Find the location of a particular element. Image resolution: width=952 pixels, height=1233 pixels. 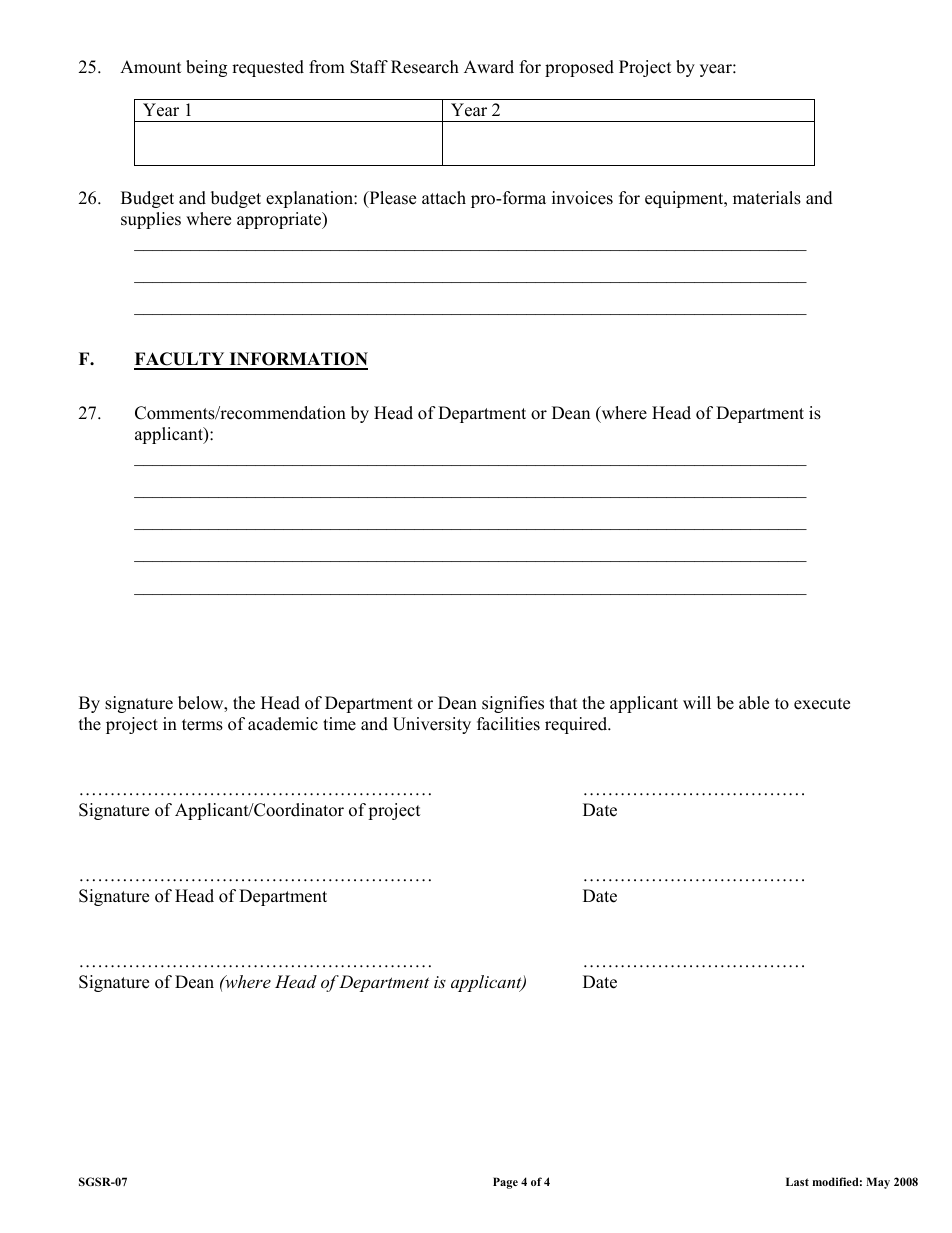

requested is located at coordinates (268, 68).
